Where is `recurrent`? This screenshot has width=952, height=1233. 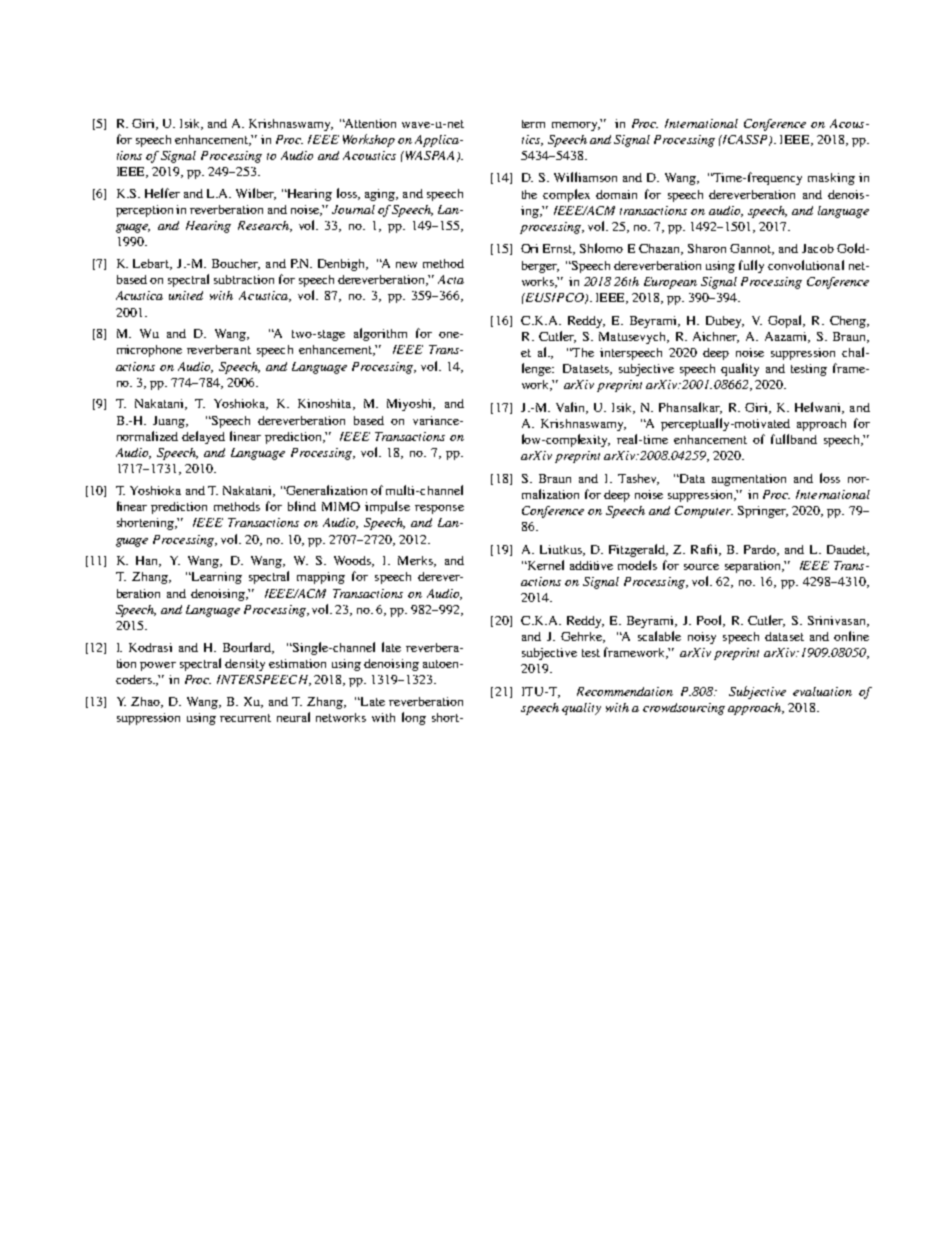
recurrent is located at coordinates (245, 718).
